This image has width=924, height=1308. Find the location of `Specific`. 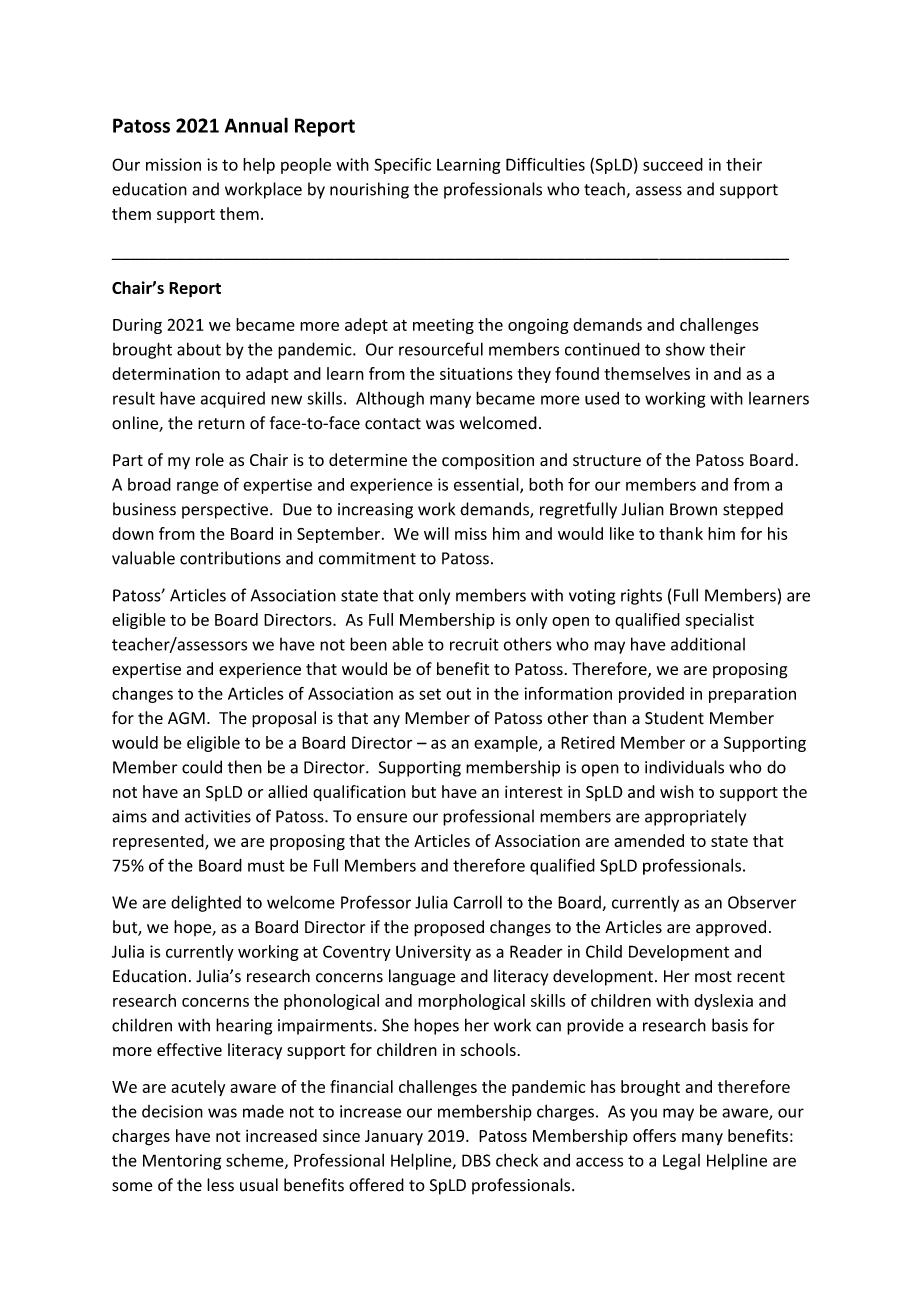

Specific is located at coordinates (402, 166).
